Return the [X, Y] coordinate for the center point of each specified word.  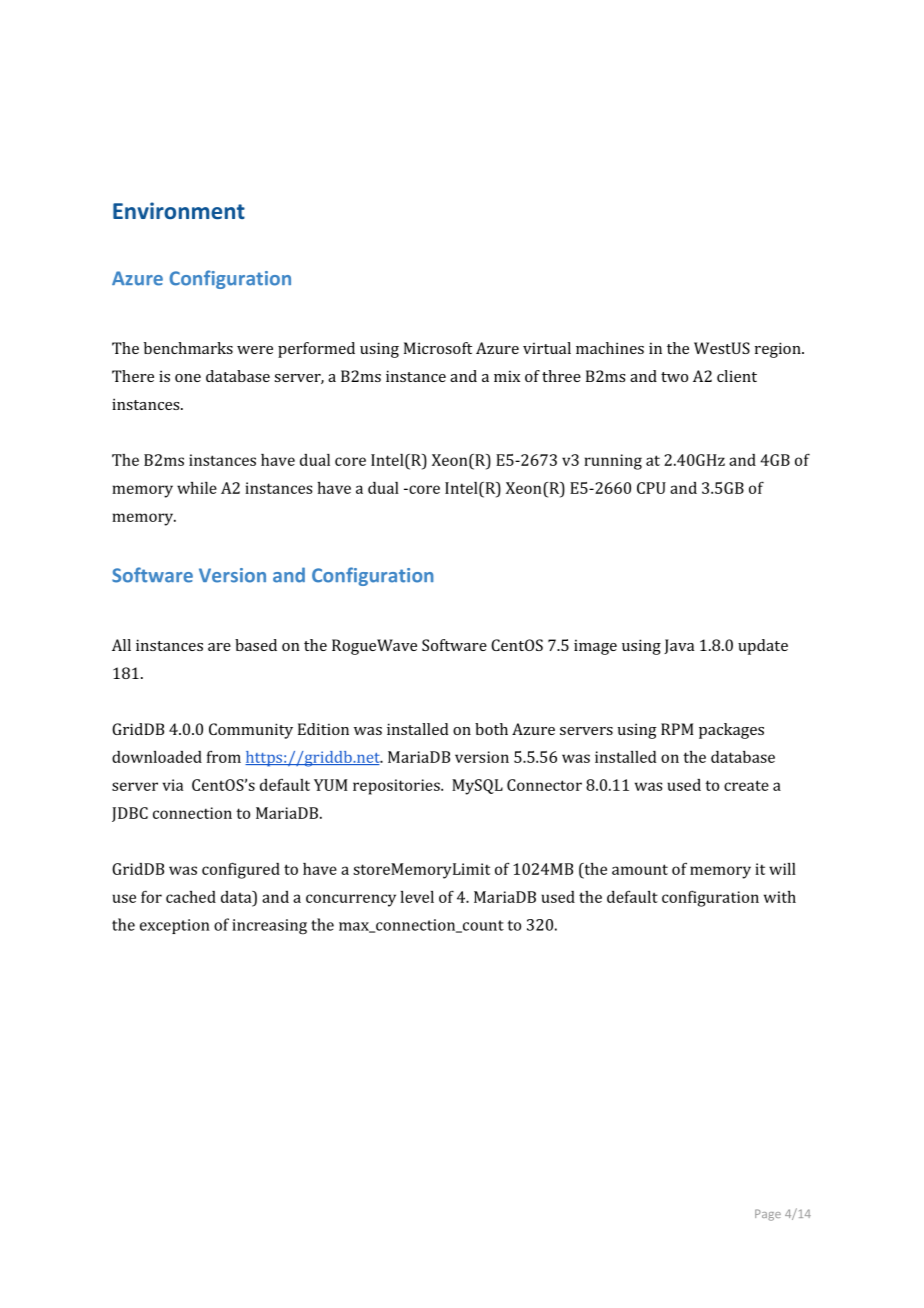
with [780, 897]
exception [175, 926]
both [491, 729]
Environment [179, 210]
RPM [677, 729]
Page [768, 1215]
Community [251, 731]
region [779, 350]
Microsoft [438, 348]
